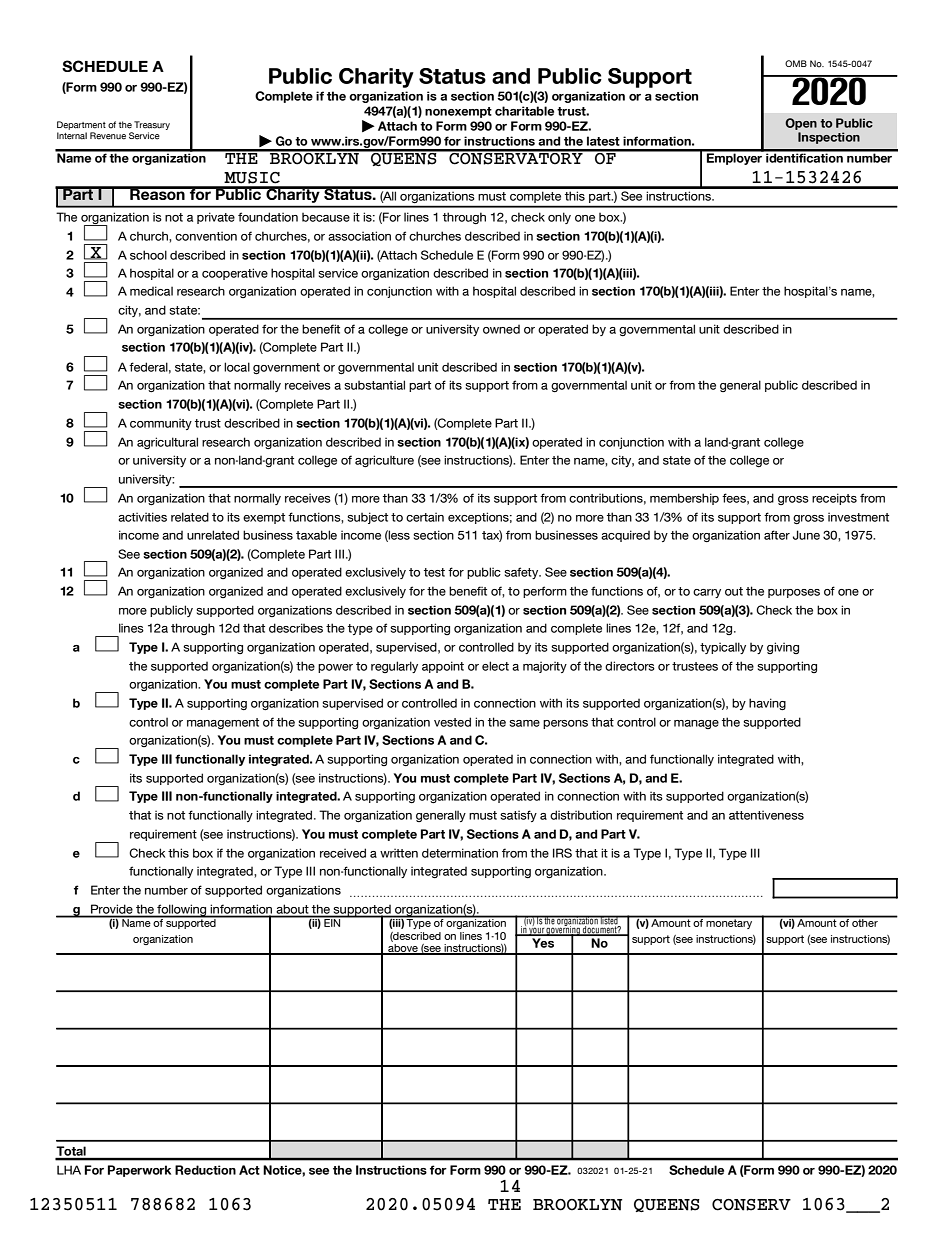  Describe the element at coordinates (142, 517) in the screenshot. I see `activities` at that location.
